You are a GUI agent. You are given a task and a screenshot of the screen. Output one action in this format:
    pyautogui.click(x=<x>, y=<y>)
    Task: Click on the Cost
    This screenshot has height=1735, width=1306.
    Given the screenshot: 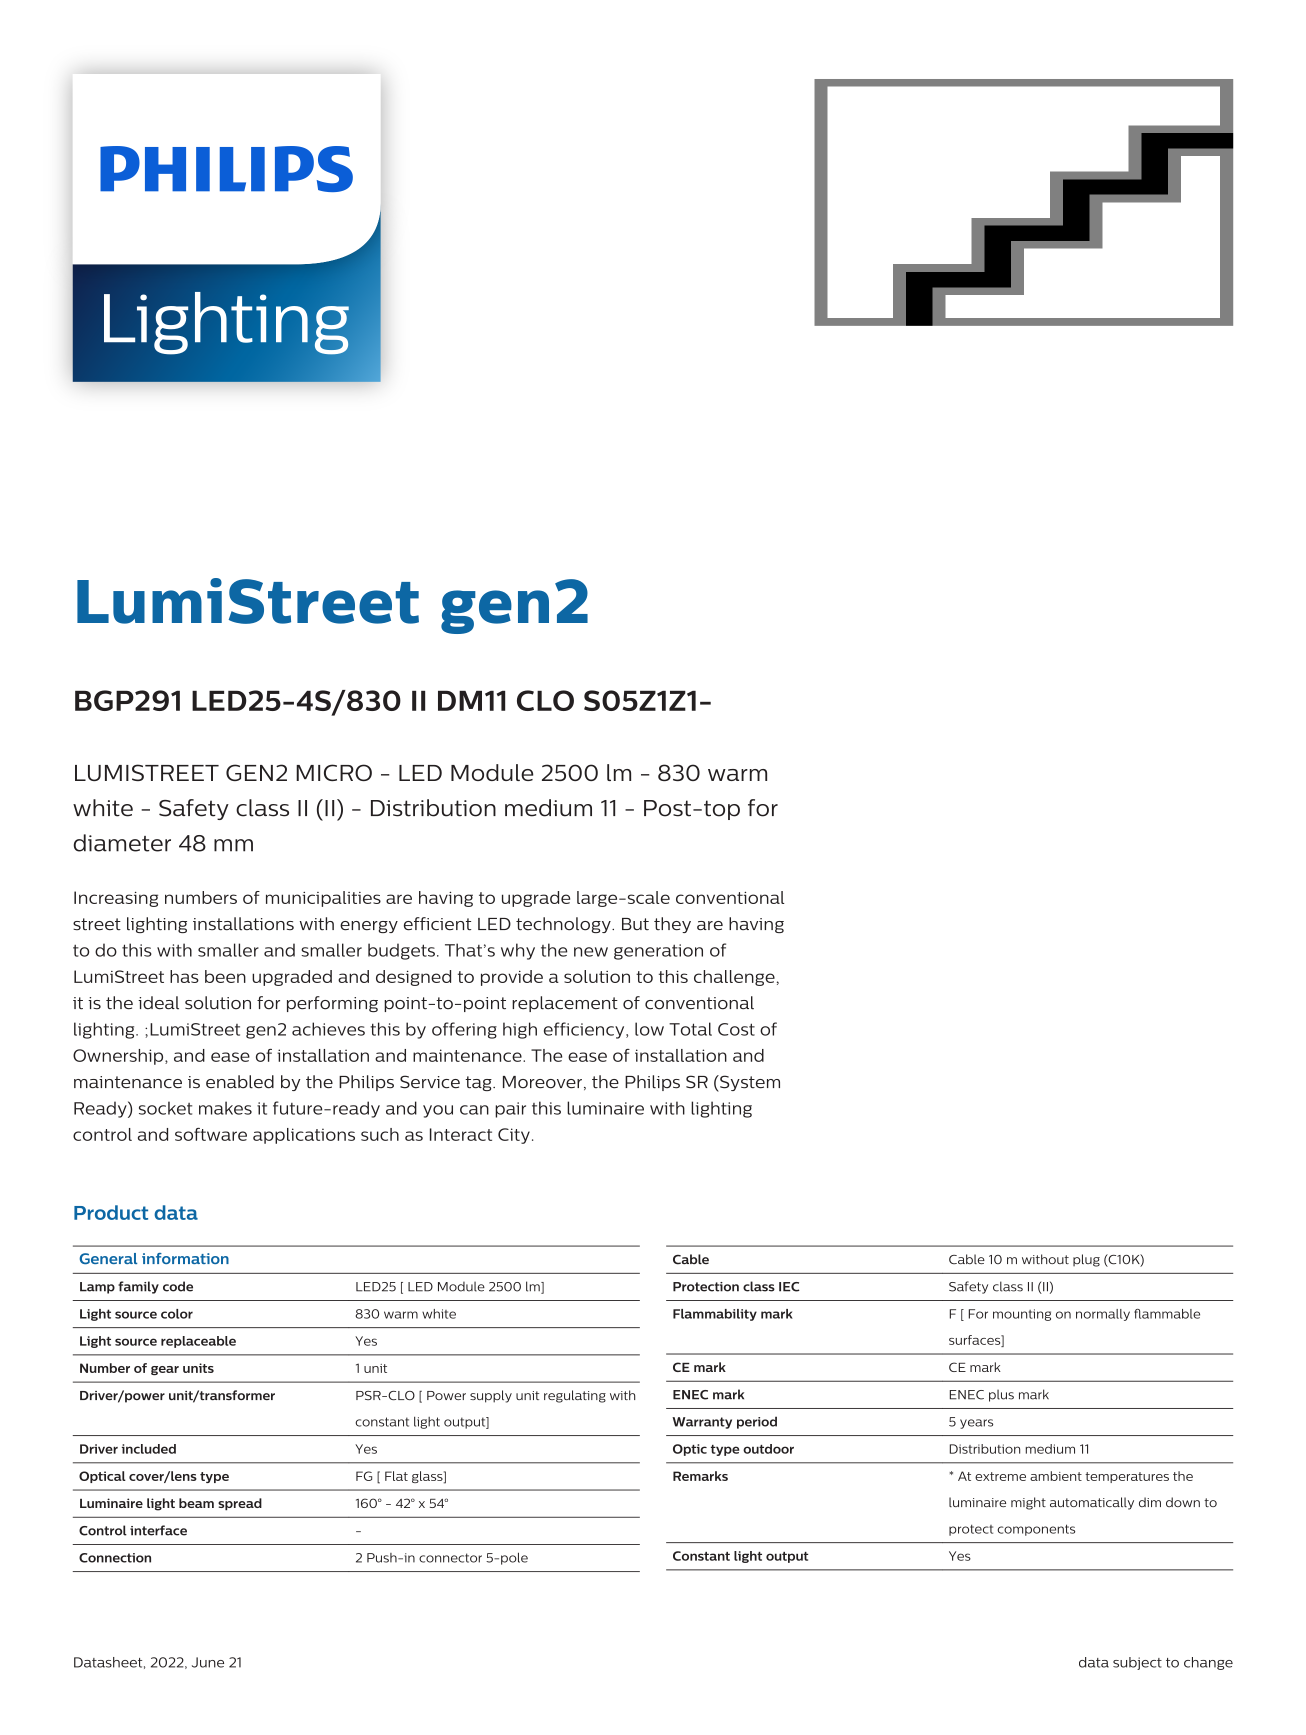 What is the action you would take?
    pyautogui.click(x=736, y=1029)
